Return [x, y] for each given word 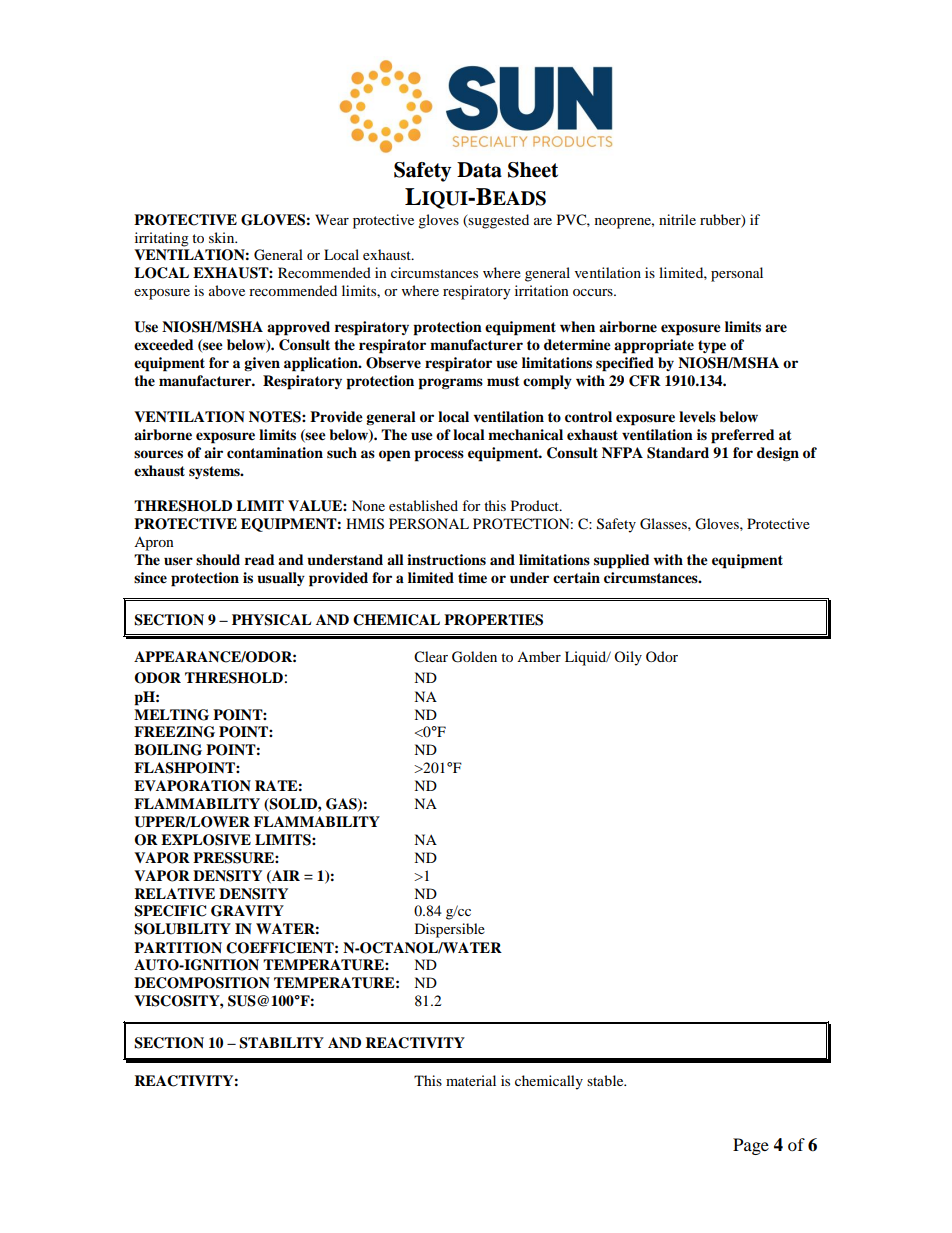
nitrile [677, 219]
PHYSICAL [271, 620]
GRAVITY [247, 911]
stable [606, 1080]
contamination [275, 452]
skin [223, 237]
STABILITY [281, 1043]
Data [479, 170]
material [471, 1080]
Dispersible [450, 930]
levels [697, 417]
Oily [628, 658]
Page [751, 1146]
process [439, 456]
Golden [474, 657]
